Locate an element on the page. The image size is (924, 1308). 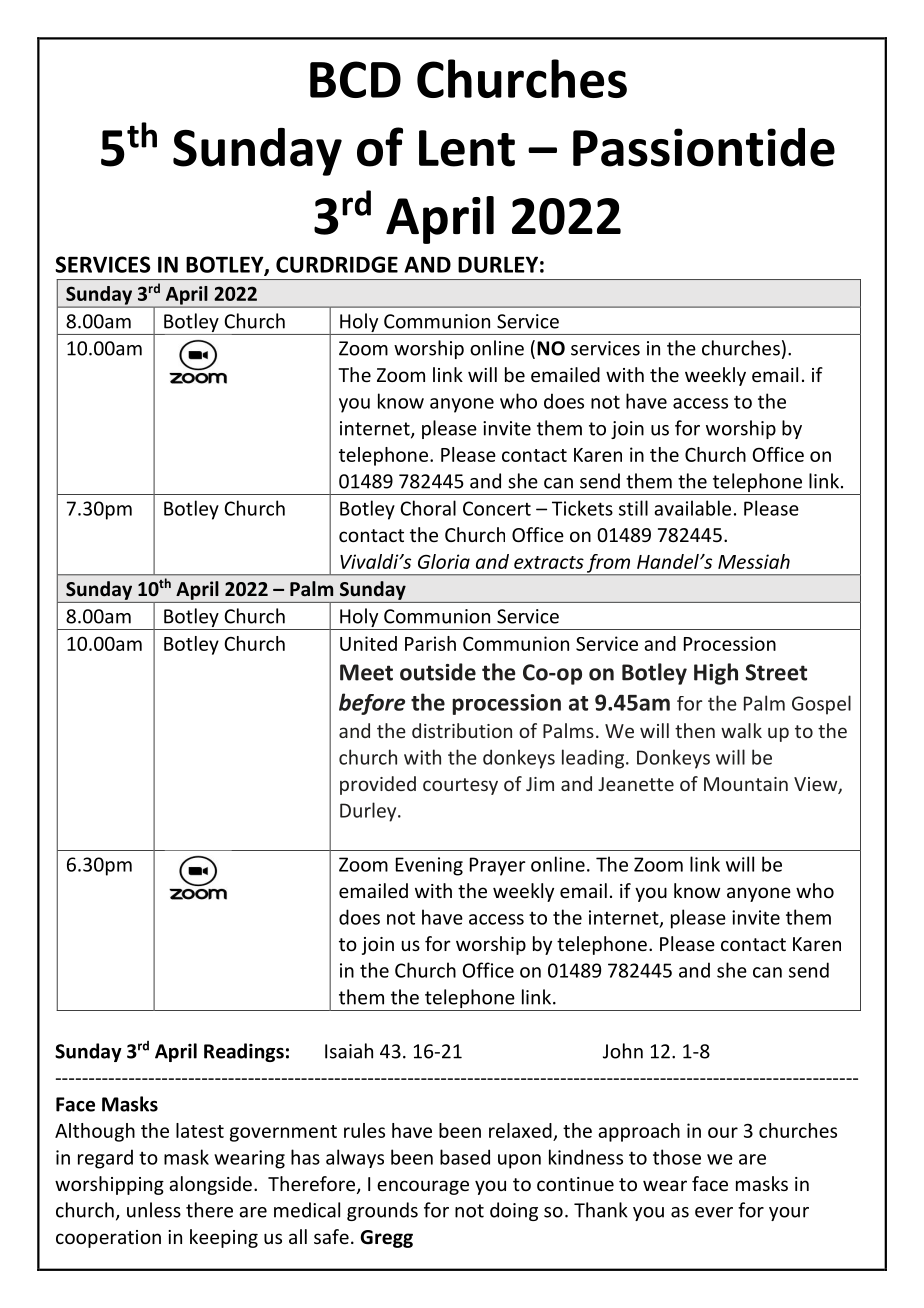
Mountain is located at coordinates (746, 784).
